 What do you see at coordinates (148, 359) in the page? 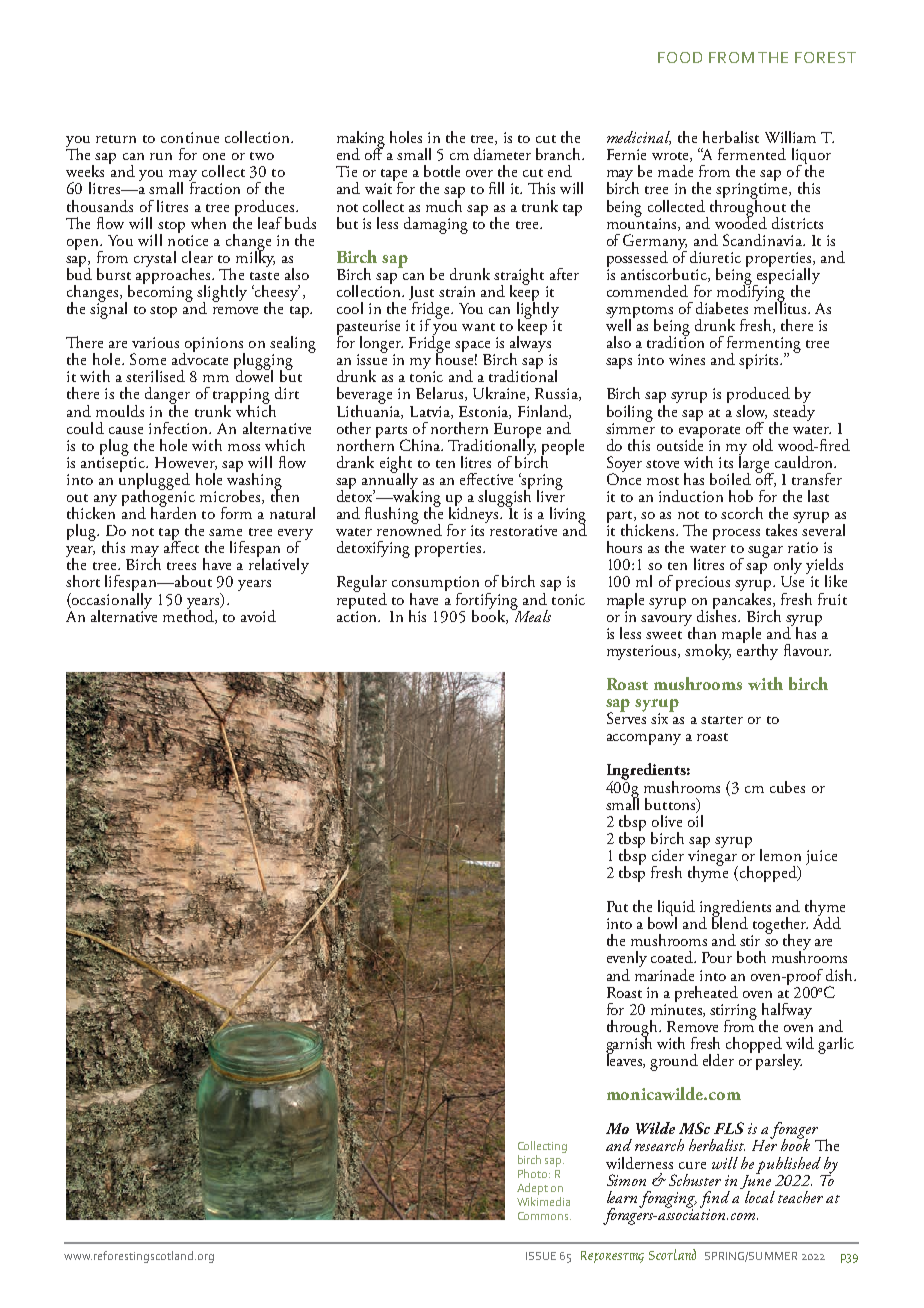
I see `Some` at bounding box center [148, 359].
